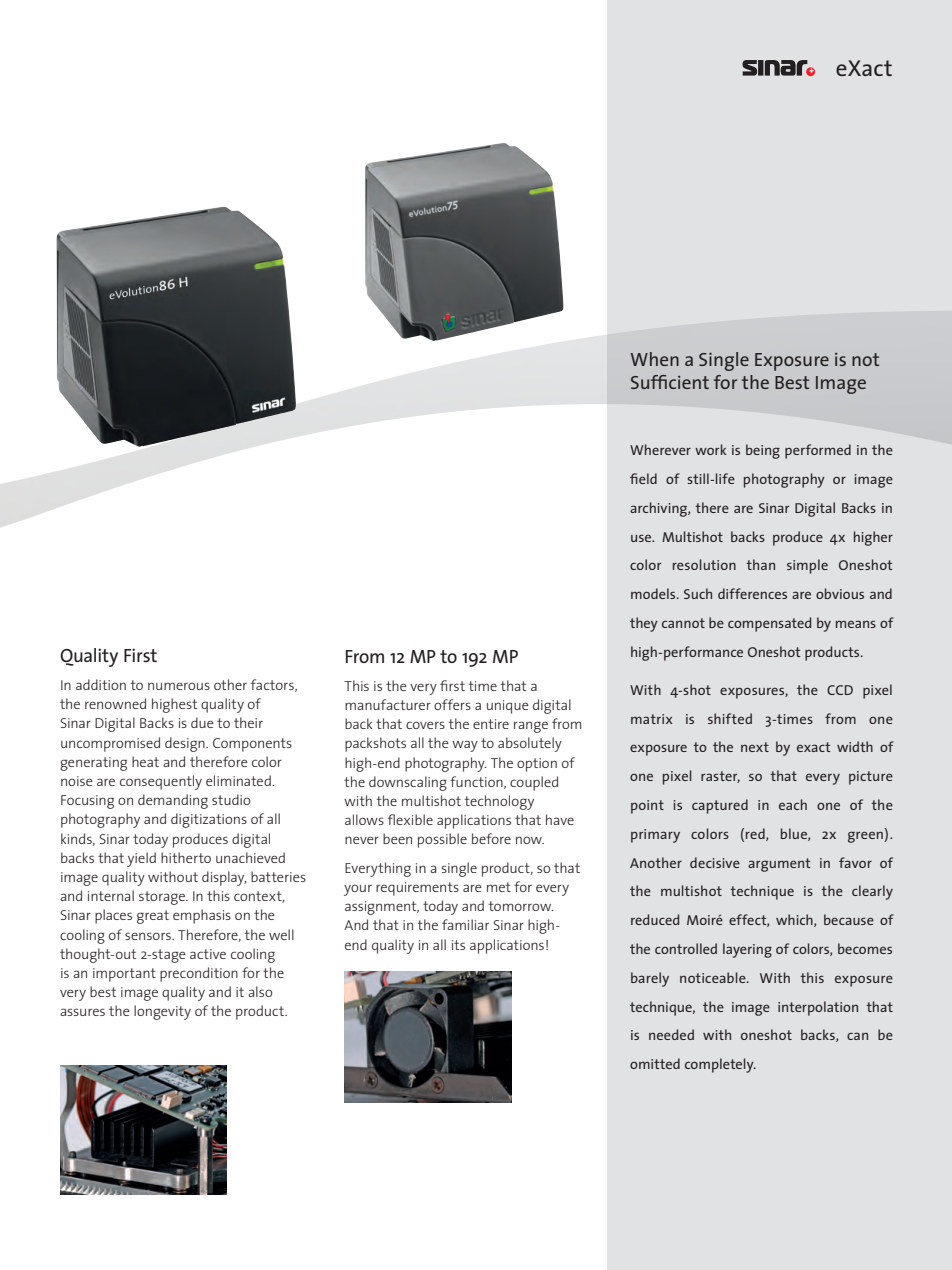 The width and height of the screenshot is (952, 1270). What do you see at coordinates (654, 593) in the screenshot?
I see `models` at bounding box center [654, 593].
